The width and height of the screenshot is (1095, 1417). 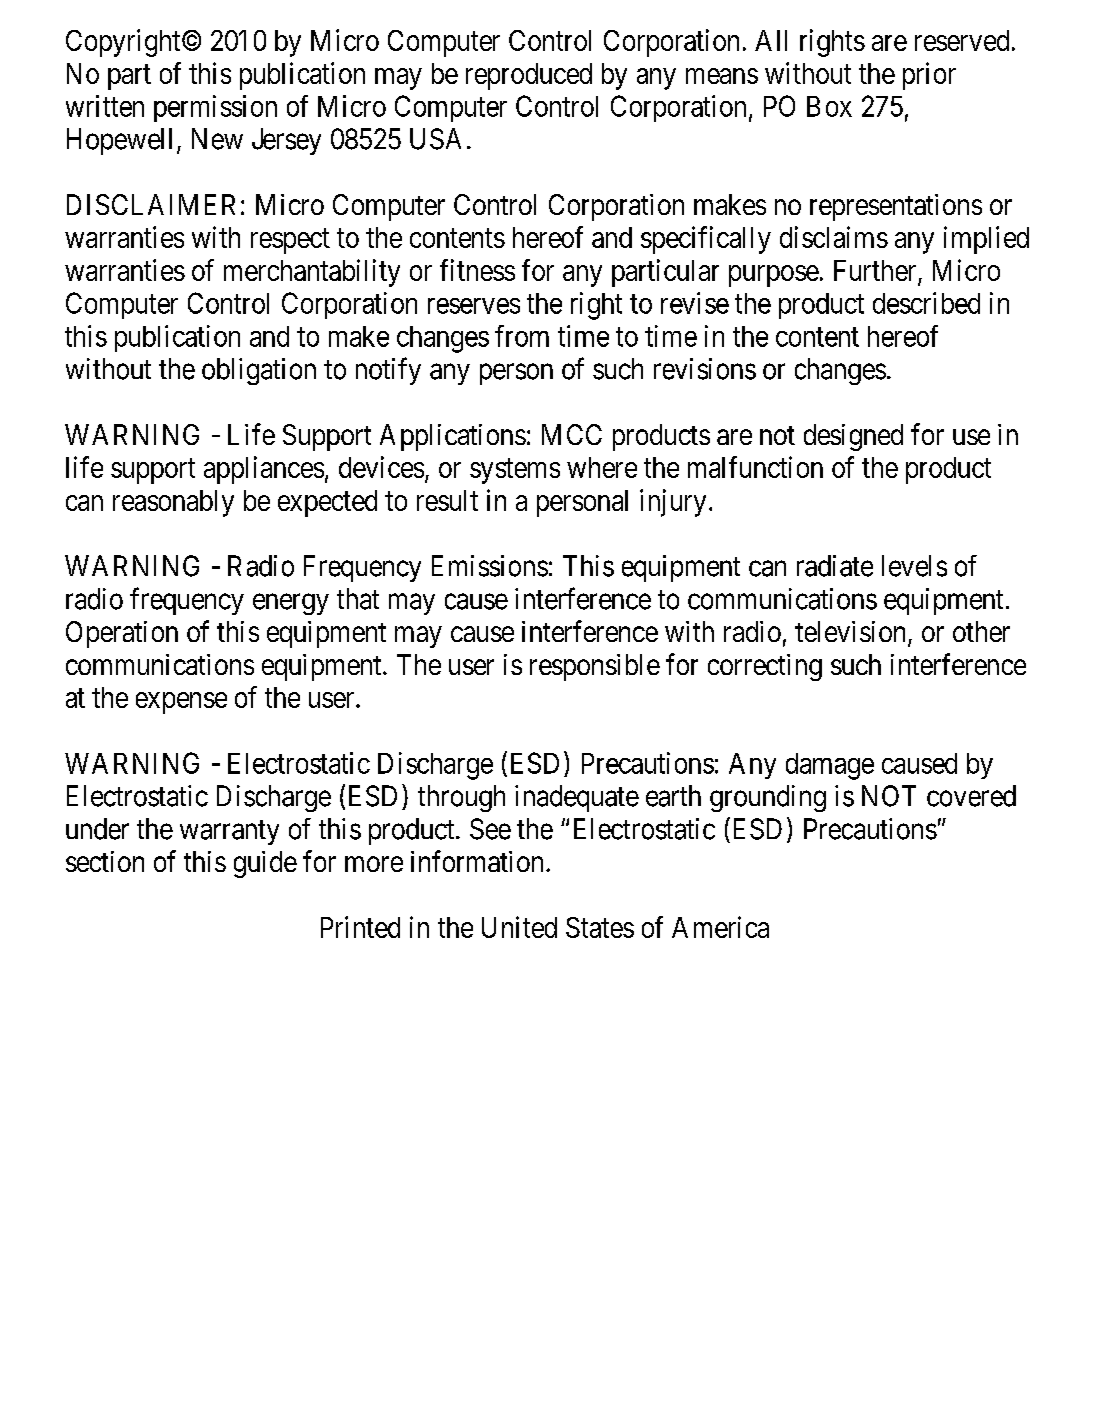 What do you see at coordinates (529, 76) in the screenshot?
I see `reproduced` at bounding box center [529, 76].
